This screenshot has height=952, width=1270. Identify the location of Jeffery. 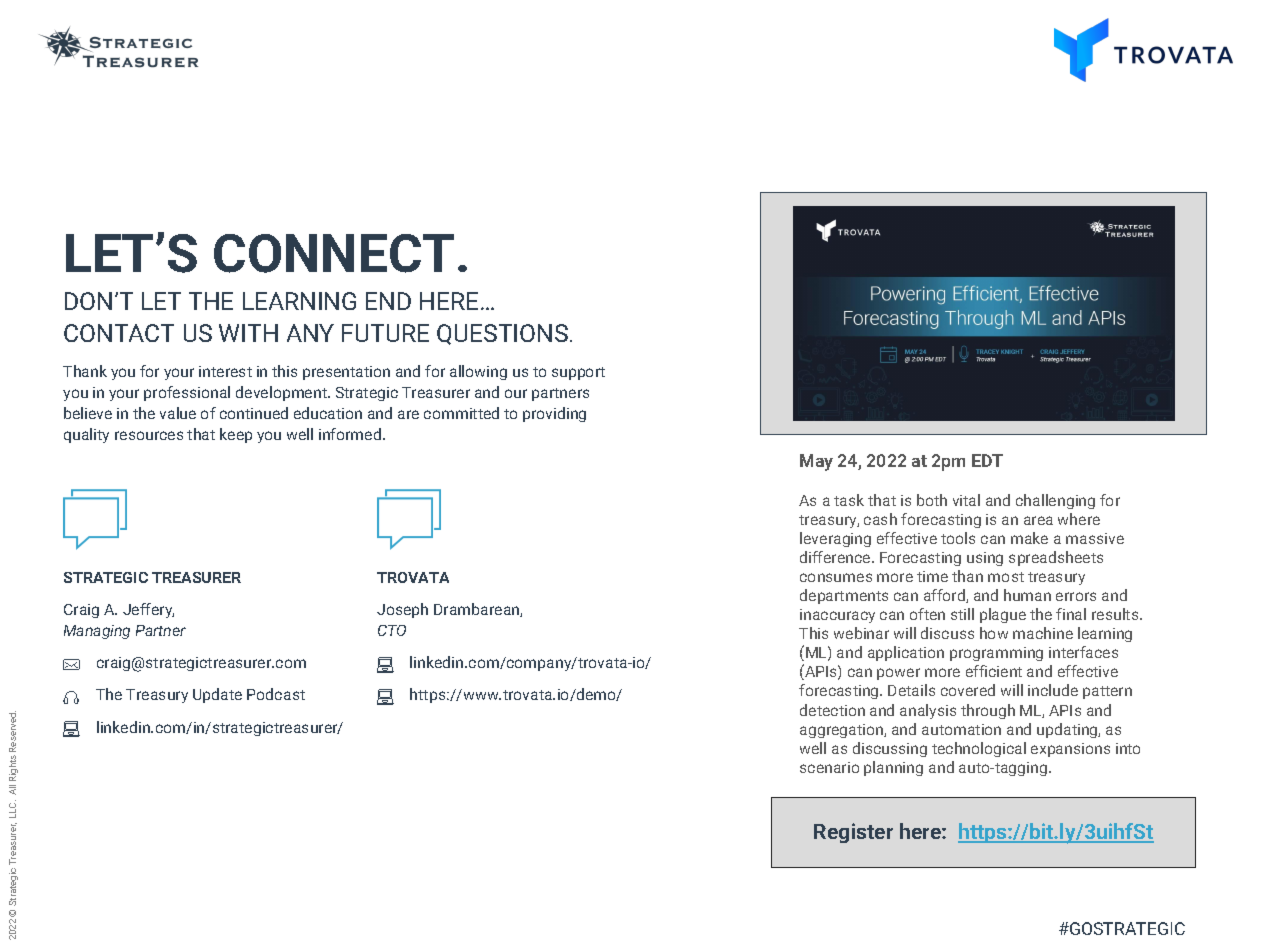
(148, 610).
